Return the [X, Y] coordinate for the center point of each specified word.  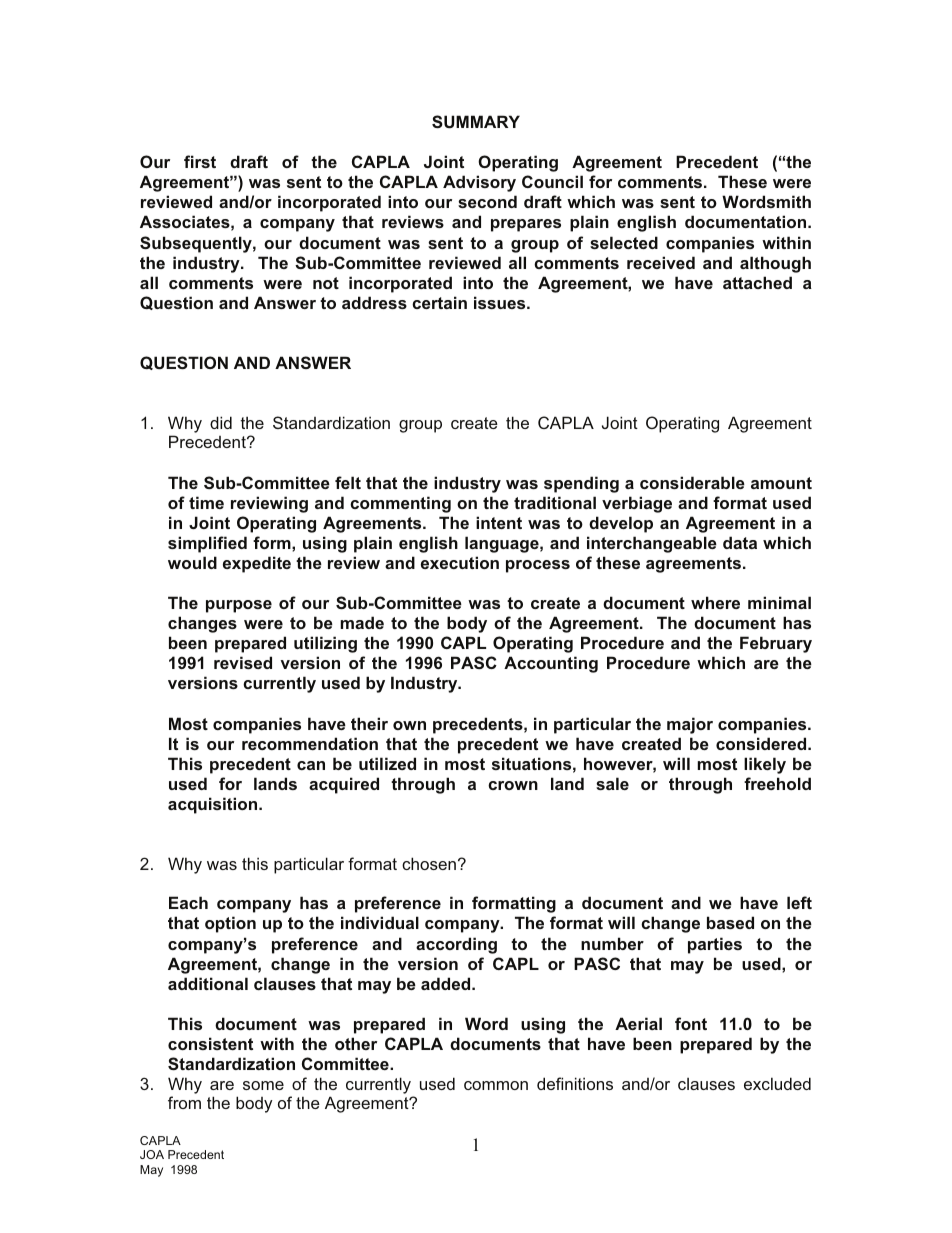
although [775, 264]
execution [460, 562]
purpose [239, 606]
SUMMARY [476, 121]
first [200, 161]
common [496, 1085]
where [715, 602]
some [263, 1085]
